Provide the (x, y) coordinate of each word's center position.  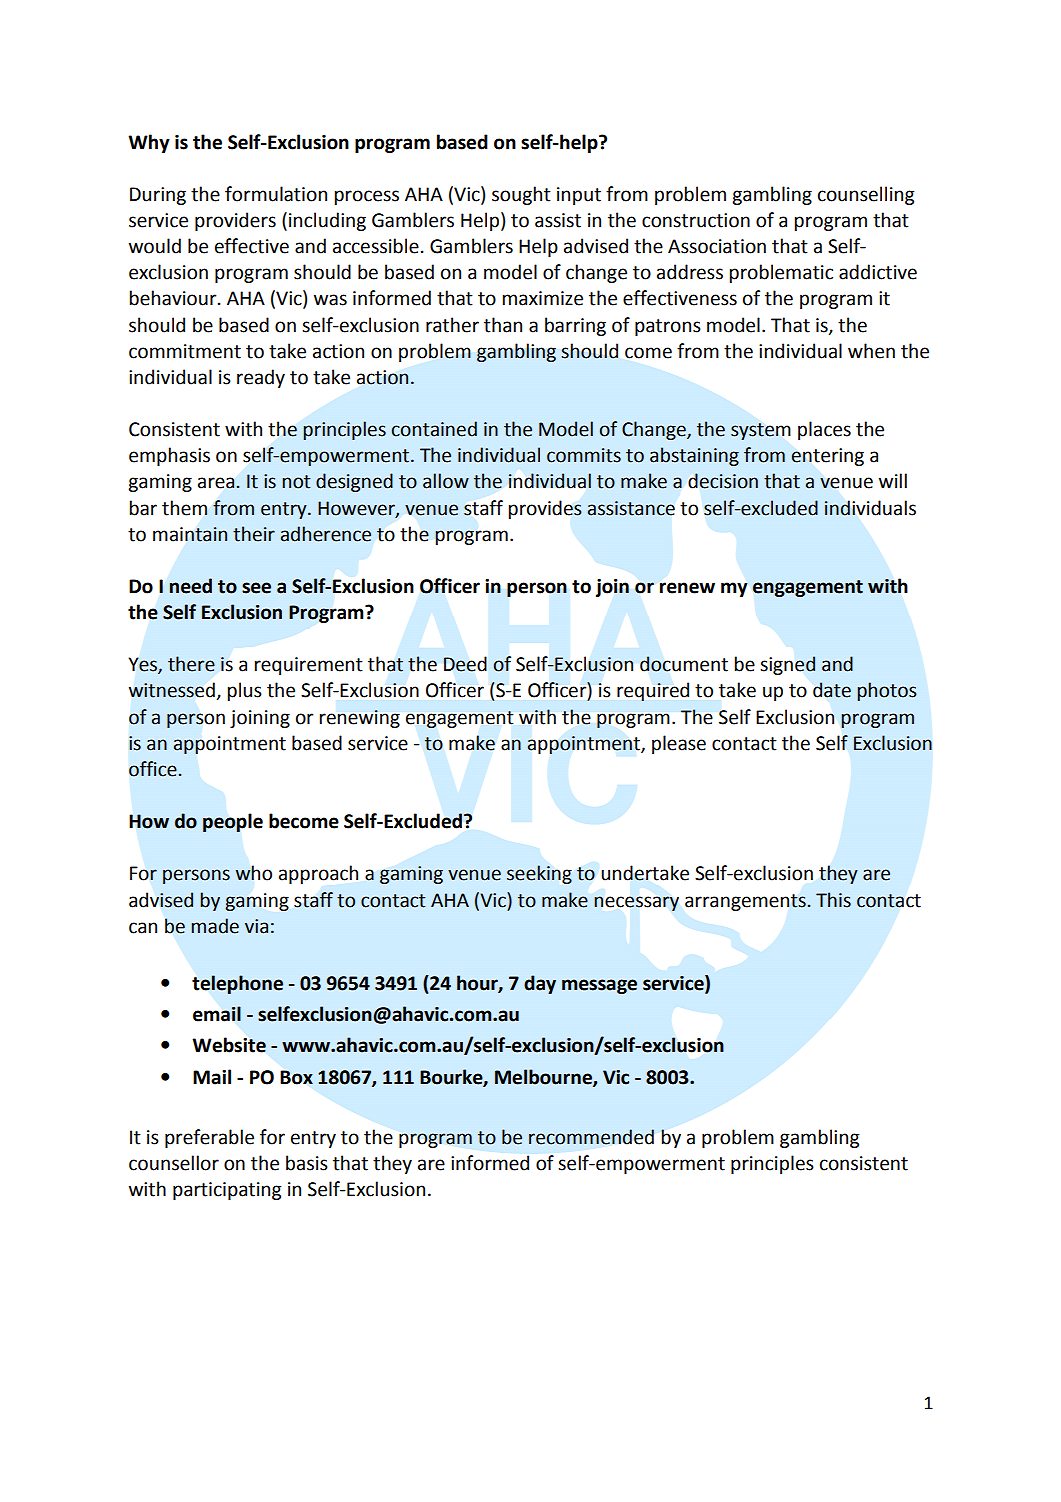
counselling (866, 195)
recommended (591, 1137)
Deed (465, 664)
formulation (276, 194)
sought (521, 195)
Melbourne (544, 1077)
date (832, 690)
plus (245, 691)
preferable (209, 1138)
